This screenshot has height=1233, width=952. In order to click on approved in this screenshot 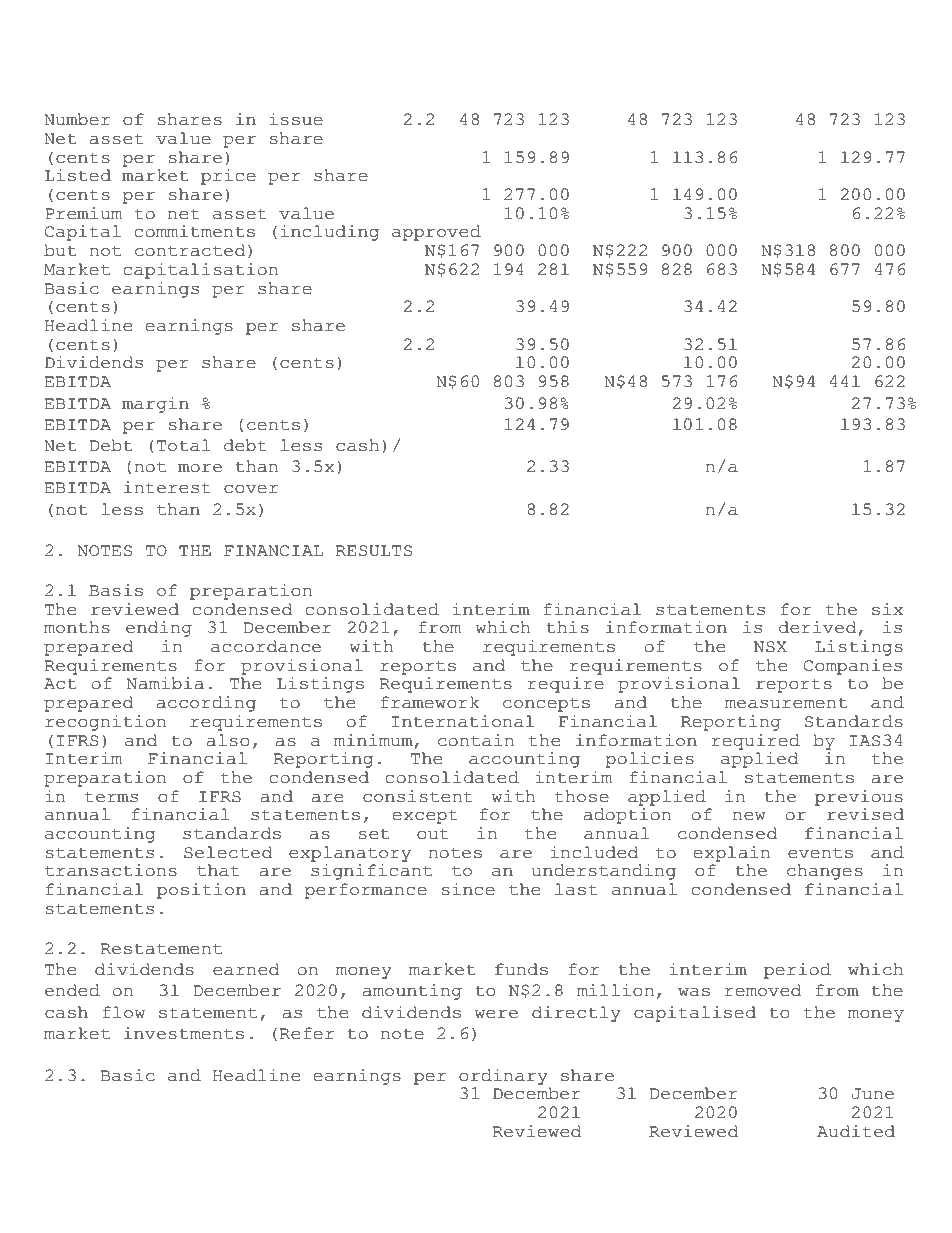, I will do `click(436, 233)`.
